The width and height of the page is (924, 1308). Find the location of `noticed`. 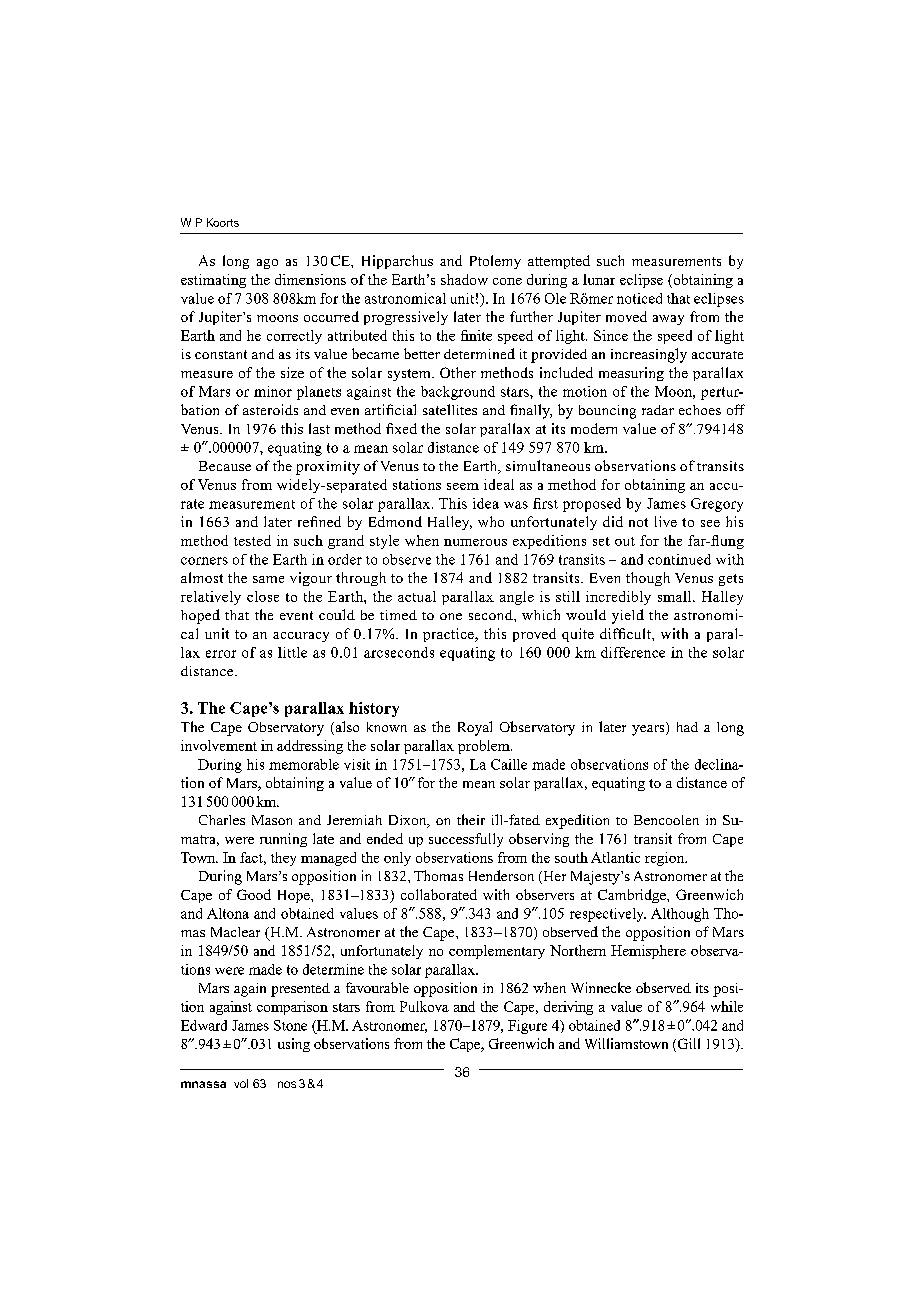

noticed is located at coordinates (639, 298).
